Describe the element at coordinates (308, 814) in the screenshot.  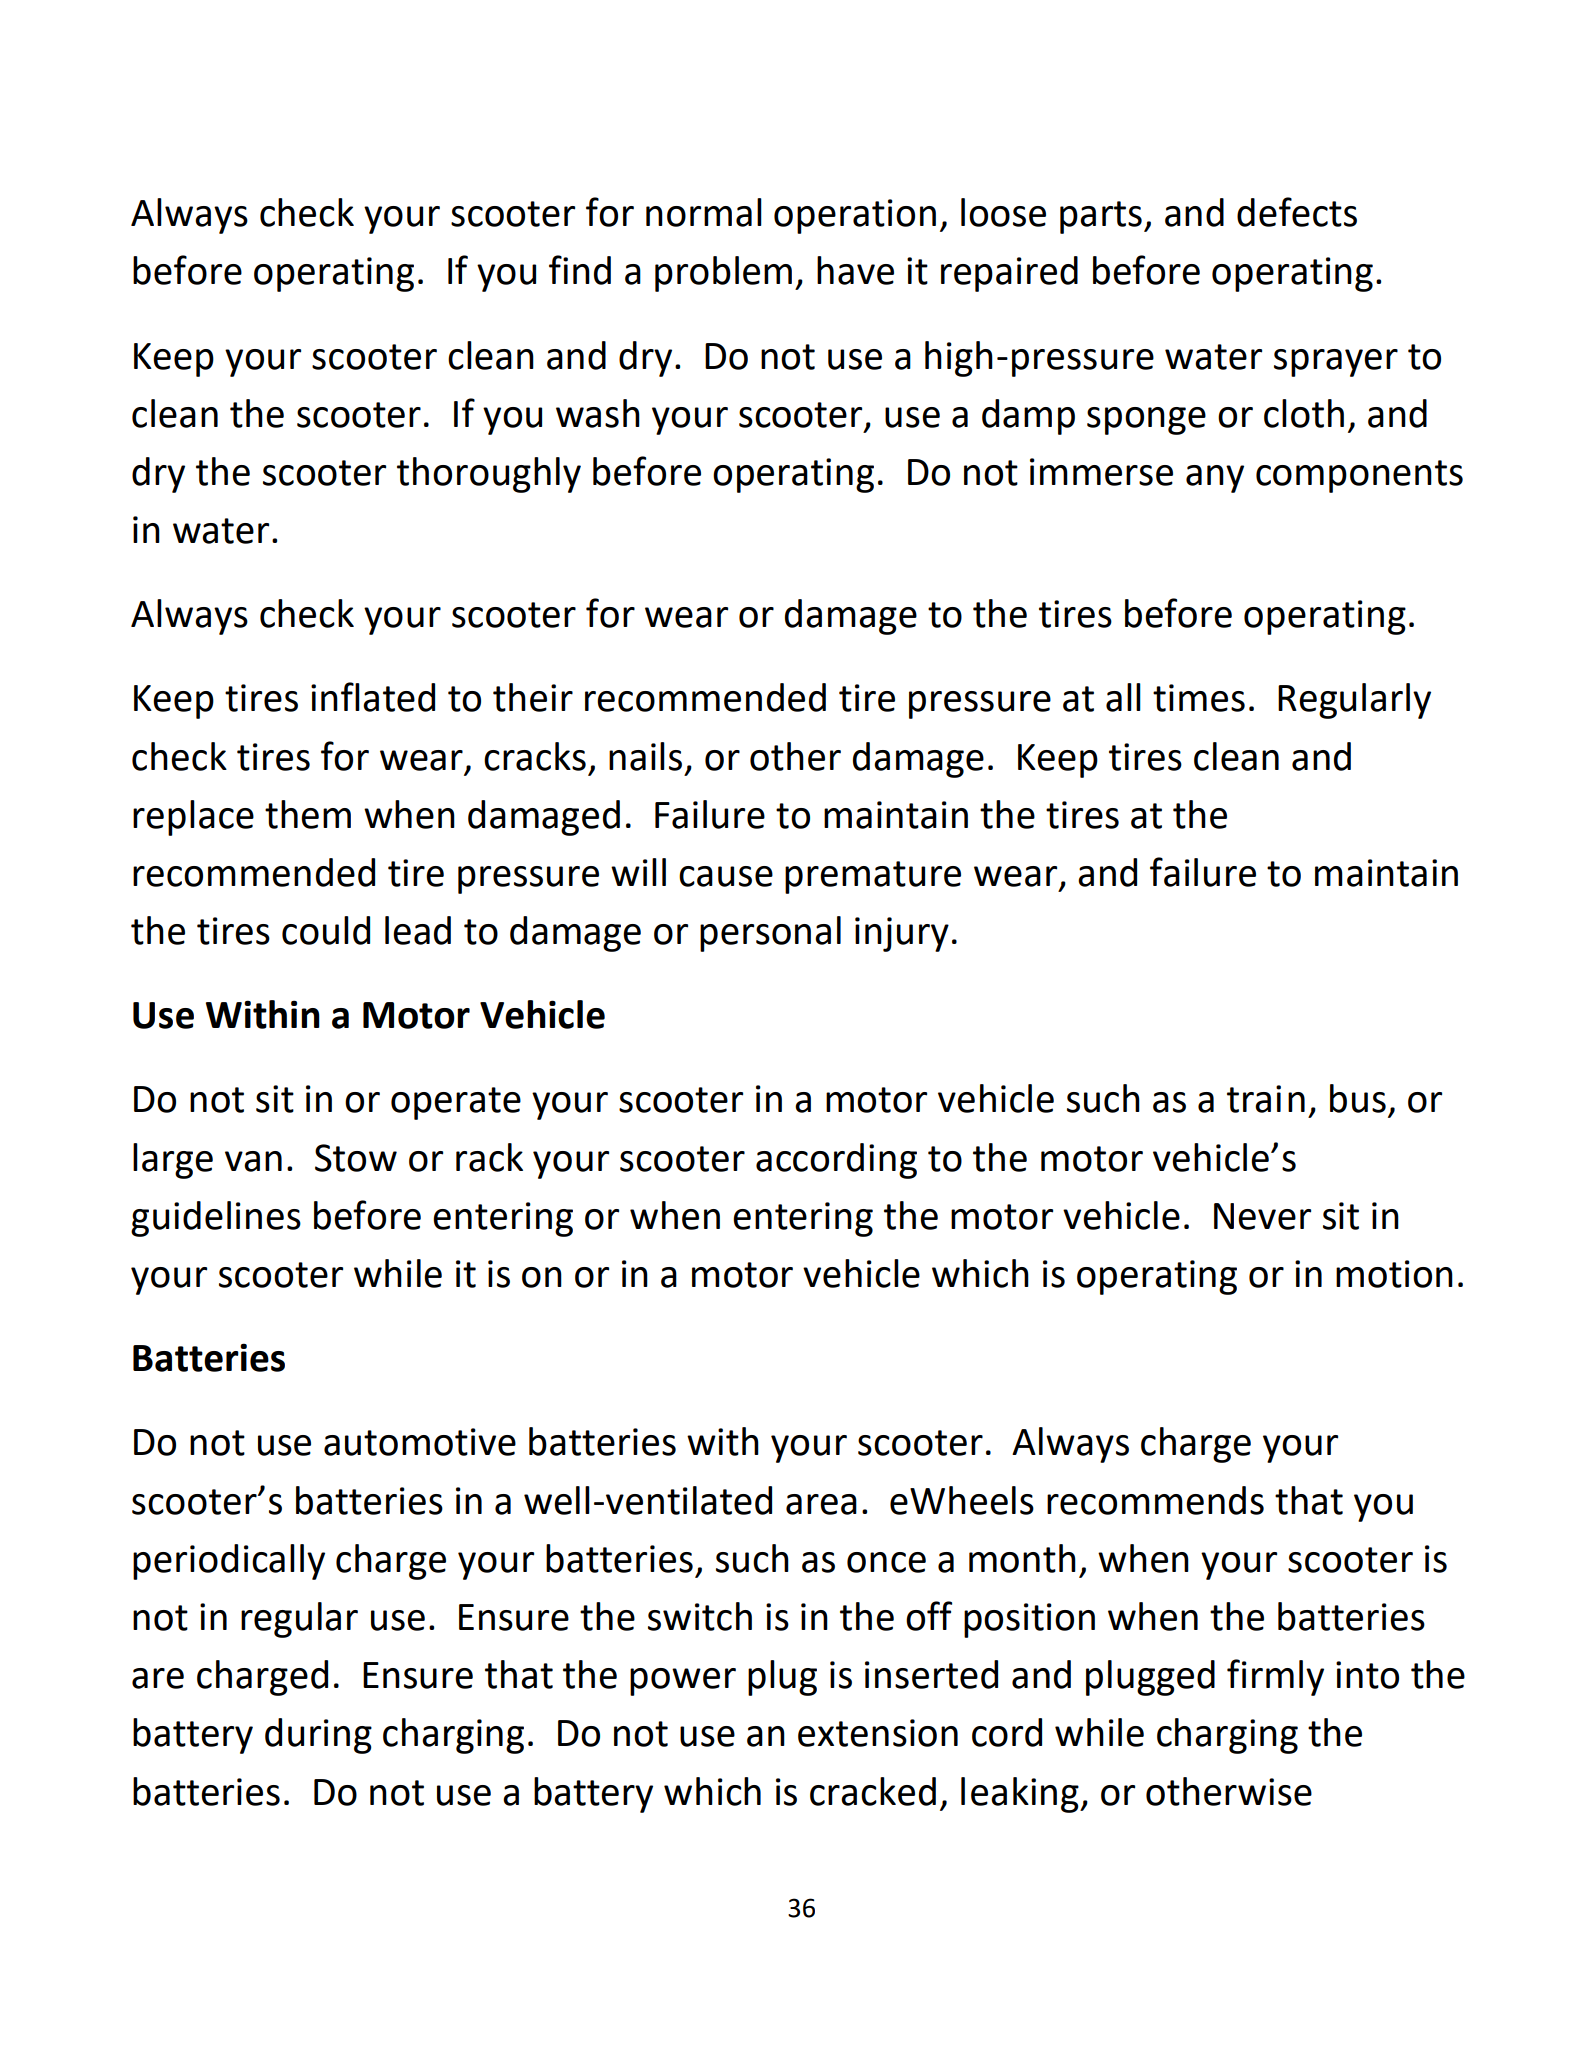
I see `them` at that location.
